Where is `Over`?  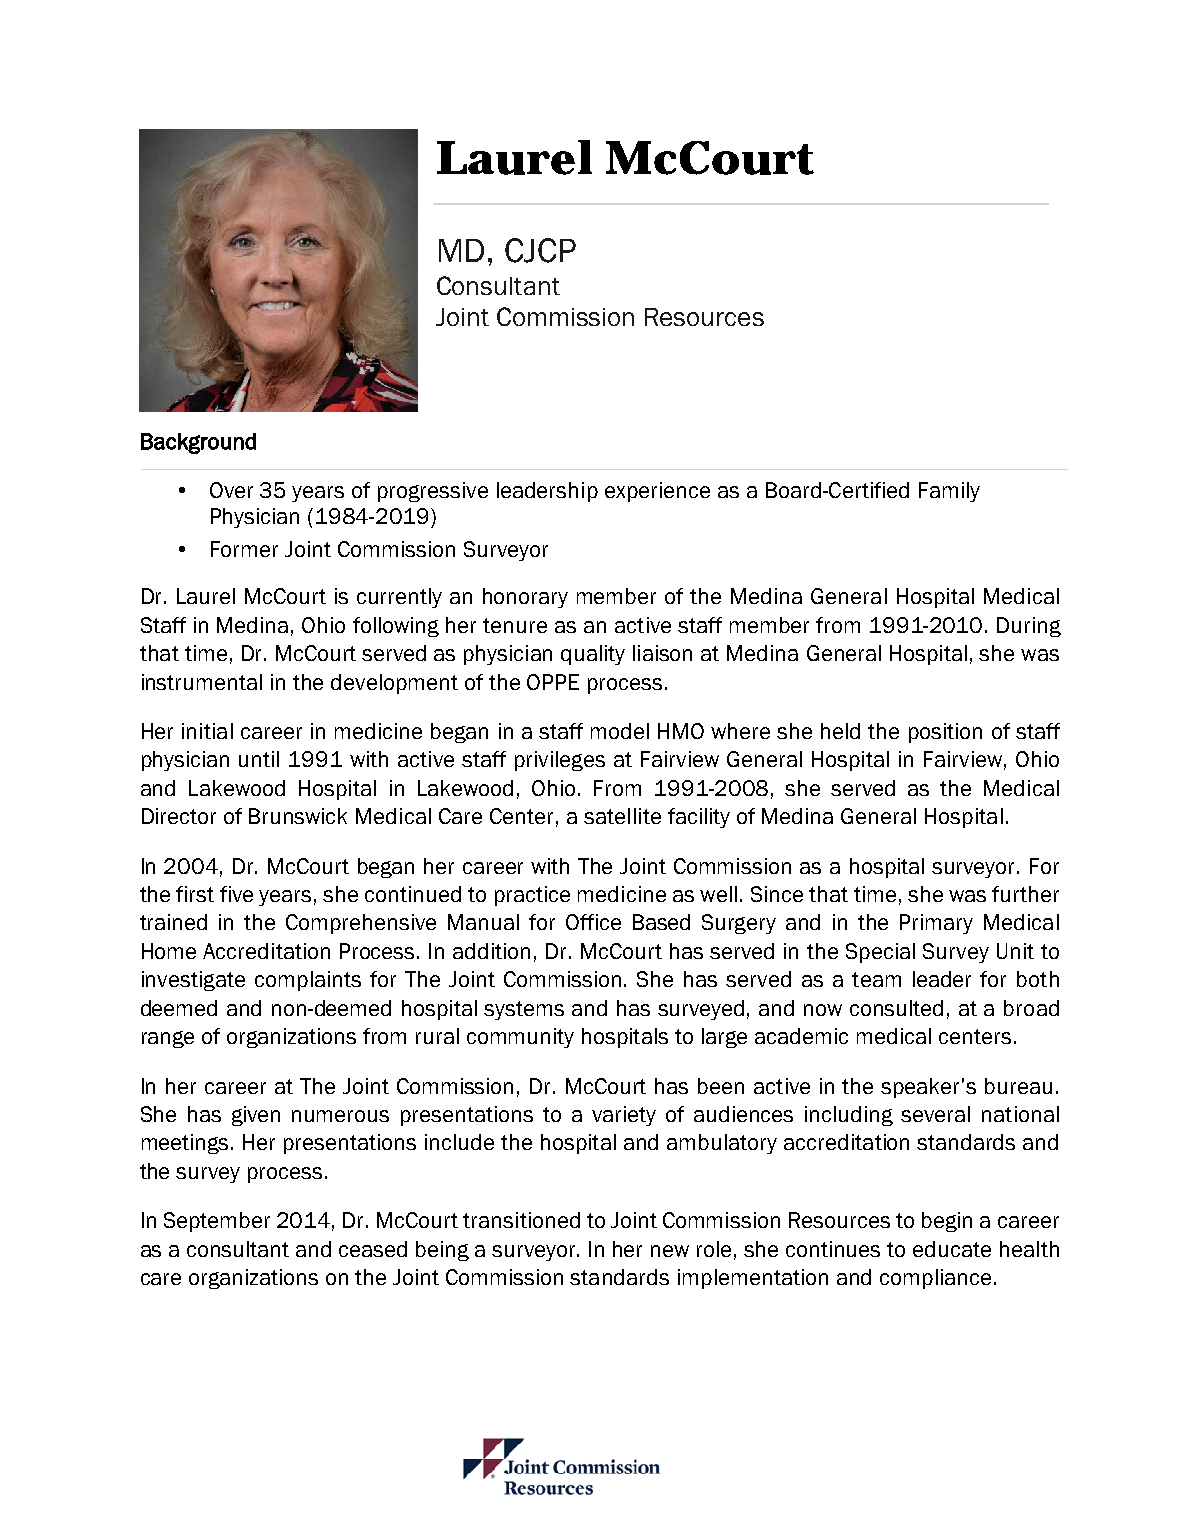 Over is located at coordinates (231, 490).
